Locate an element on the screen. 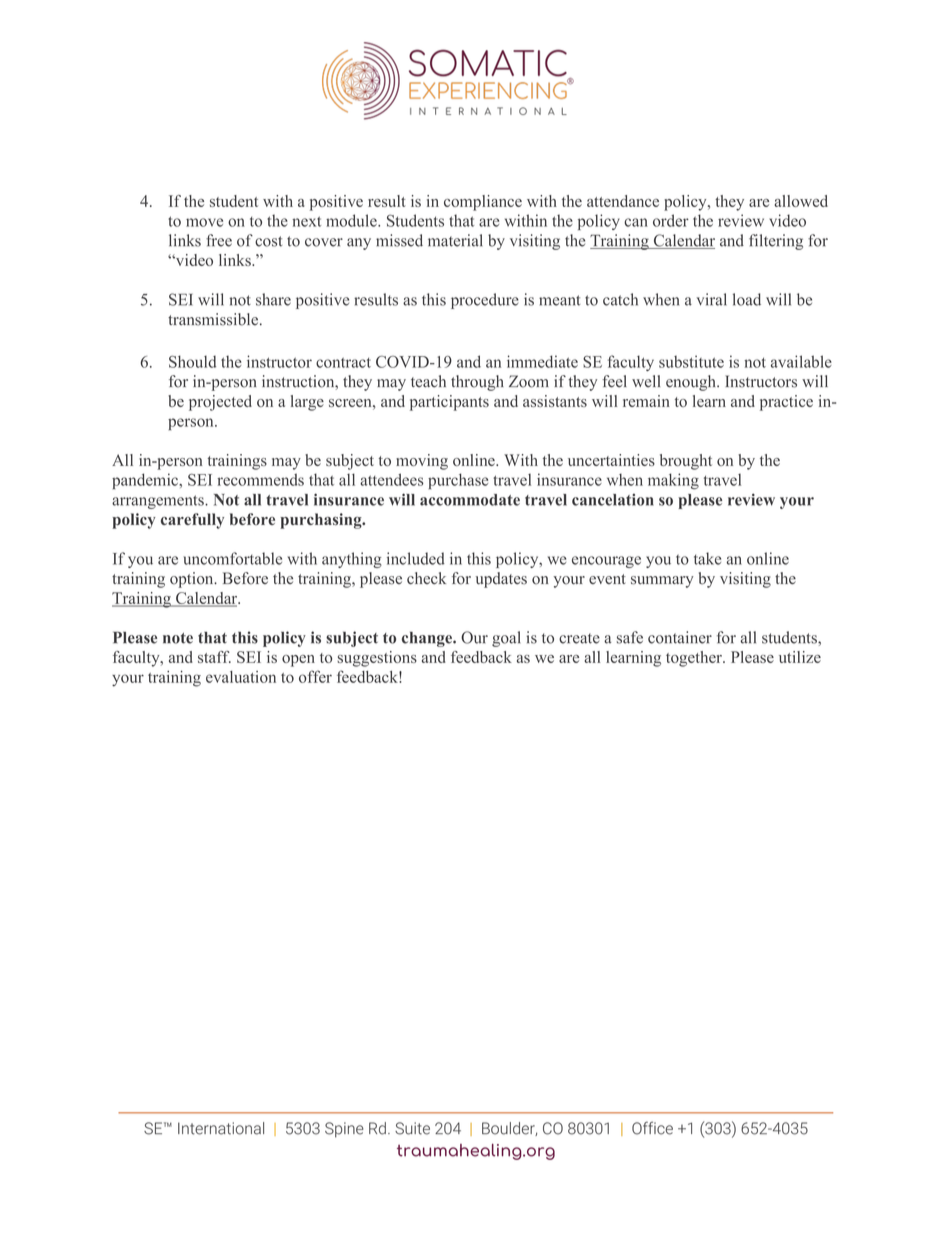  move is located at coordinates (204, 222).
